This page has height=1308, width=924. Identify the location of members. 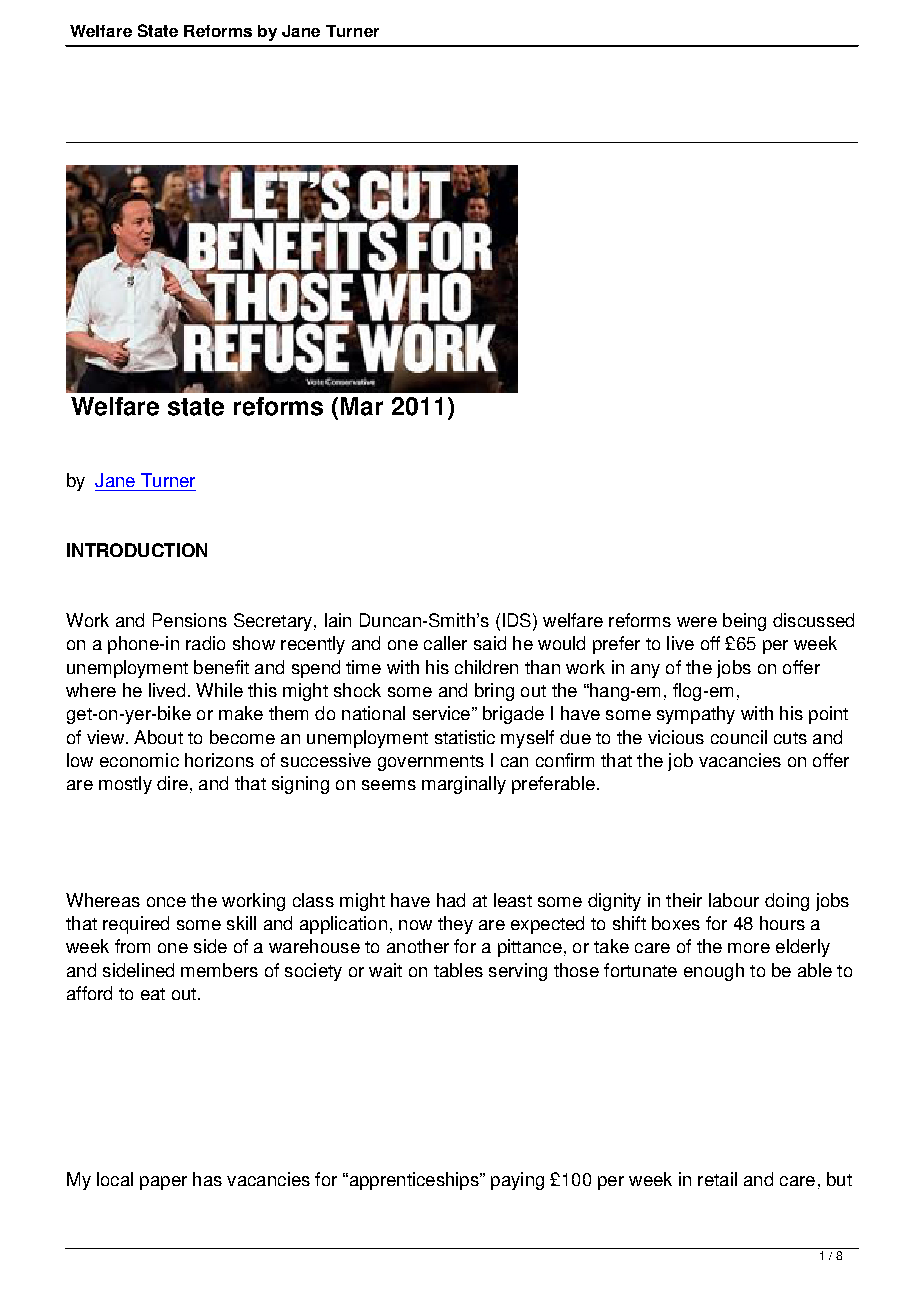
(219, 970).
